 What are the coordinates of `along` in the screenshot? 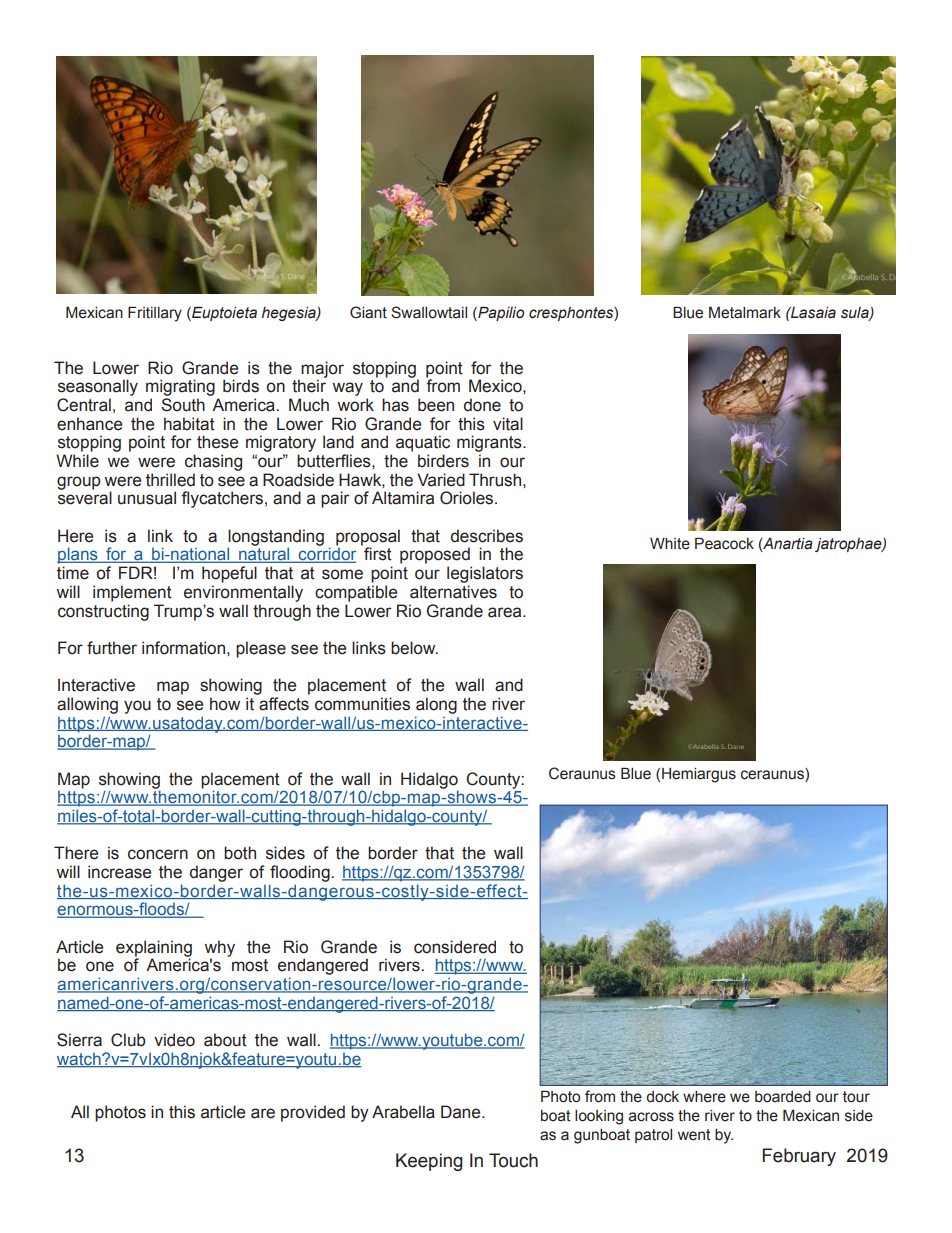 It's located at (436, 705).
